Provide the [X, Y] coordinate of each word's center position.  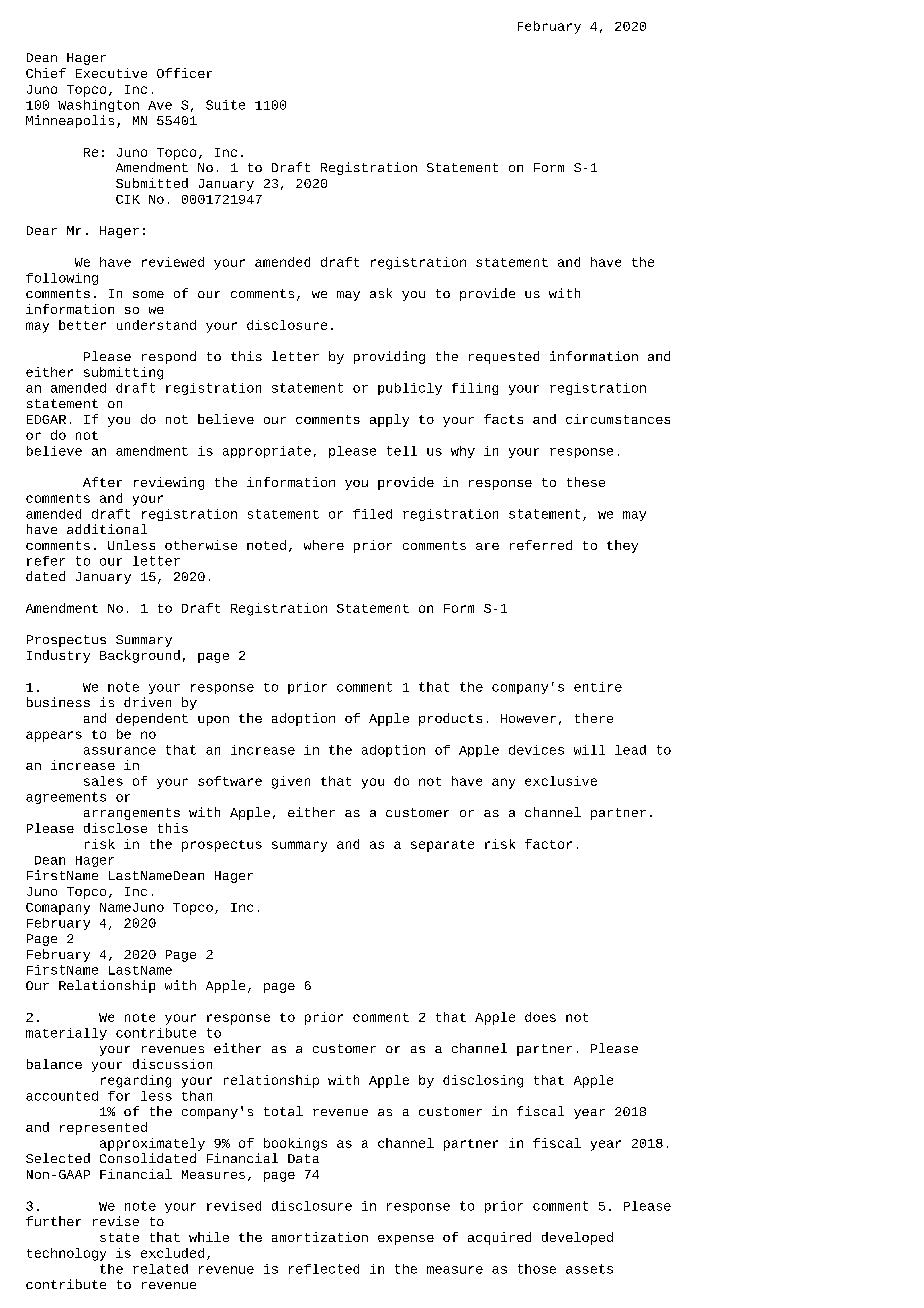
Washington [98, 106]
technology [66, 1254]
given [291, 782]
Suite [225, 105]
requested [504, 357]
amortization [320, 1237]
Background [140, 656]
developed [577, 1238]
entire [598, 687]
